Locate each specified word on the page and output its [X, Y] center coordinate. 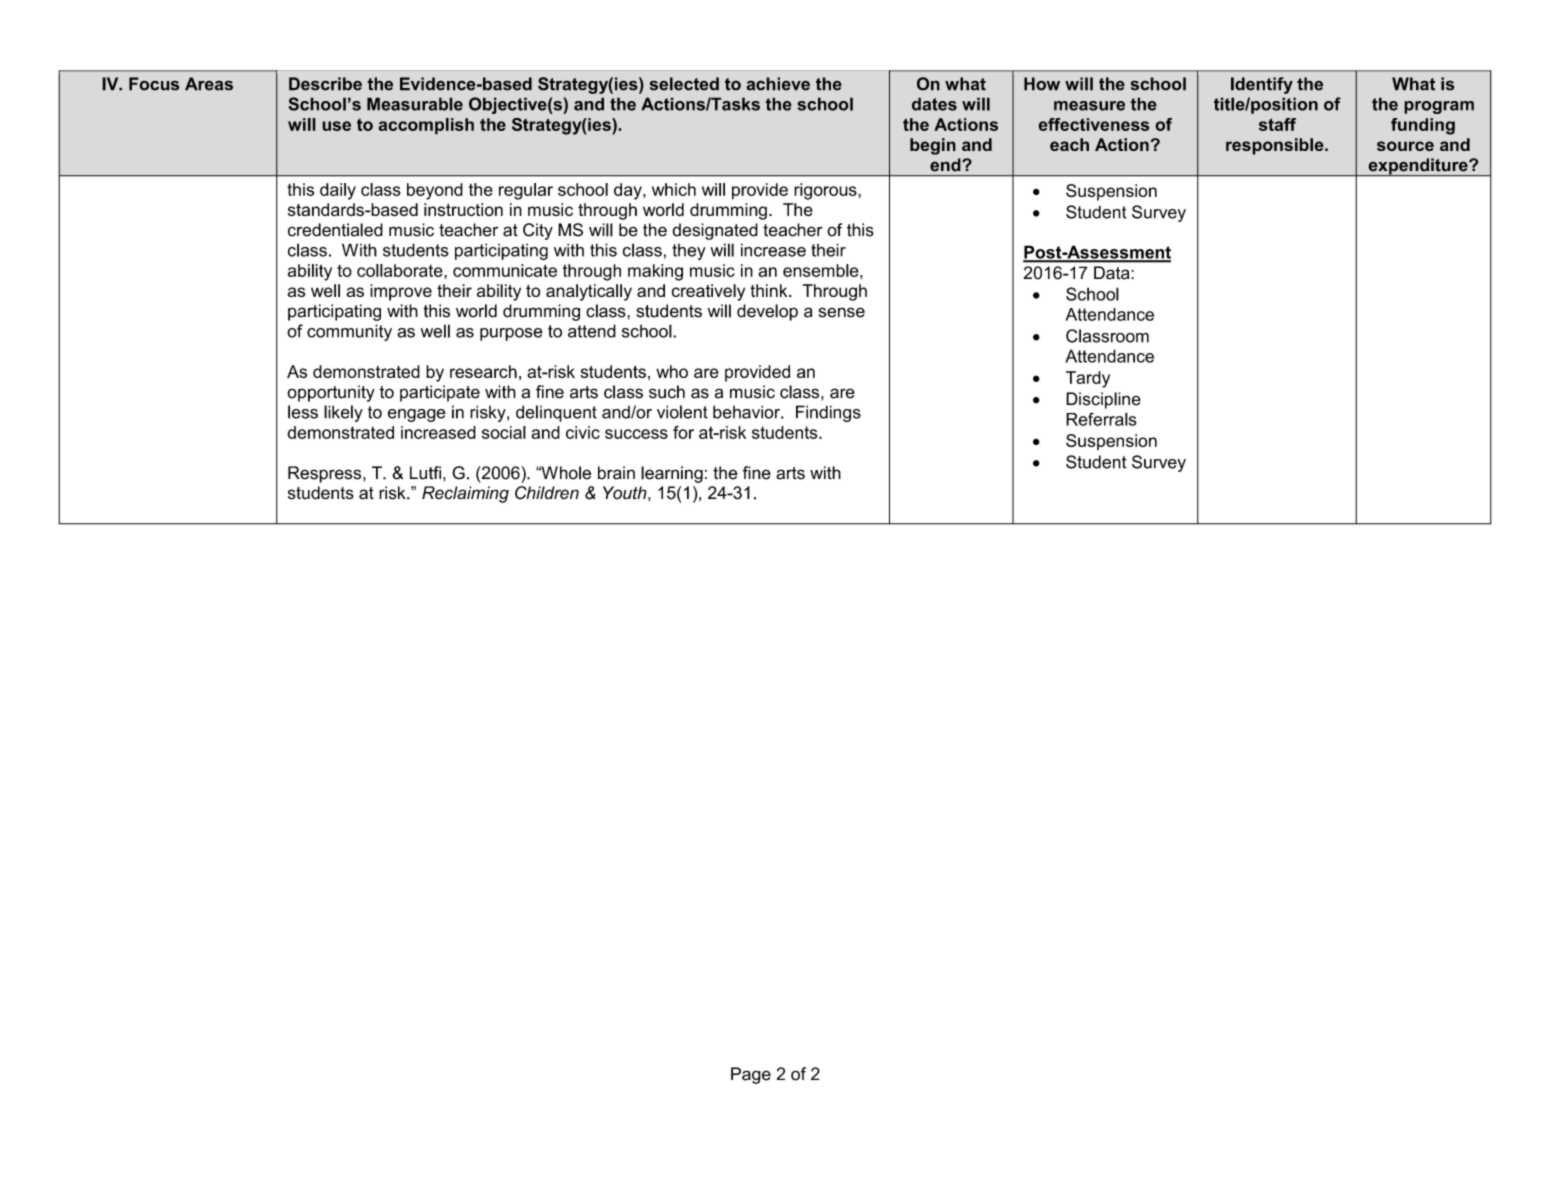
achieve [778, 84]
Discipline [1103, 400]
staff [1277, 124]
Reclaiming [465, 494]
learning [672, 474]
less [303, 412]
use [336, 126]
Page [751, 1075]
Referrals [1101, 419]
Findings [828, 413]
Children [547, 493]
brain [616, 473]
